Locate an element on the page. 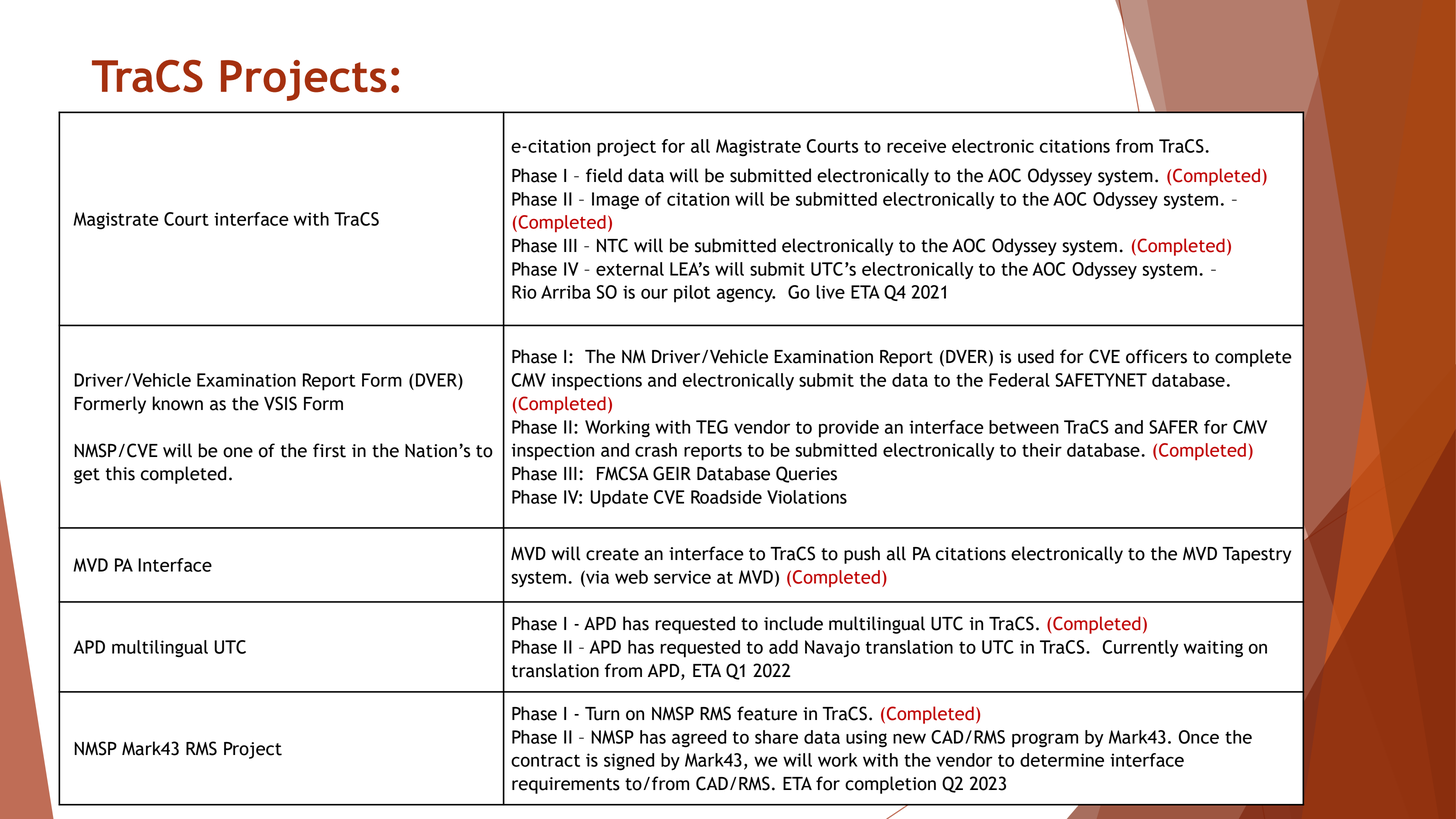 Image resolution: width=1456 pixels, height=819 pixels. pilot is located at coordinates (692, 294).
